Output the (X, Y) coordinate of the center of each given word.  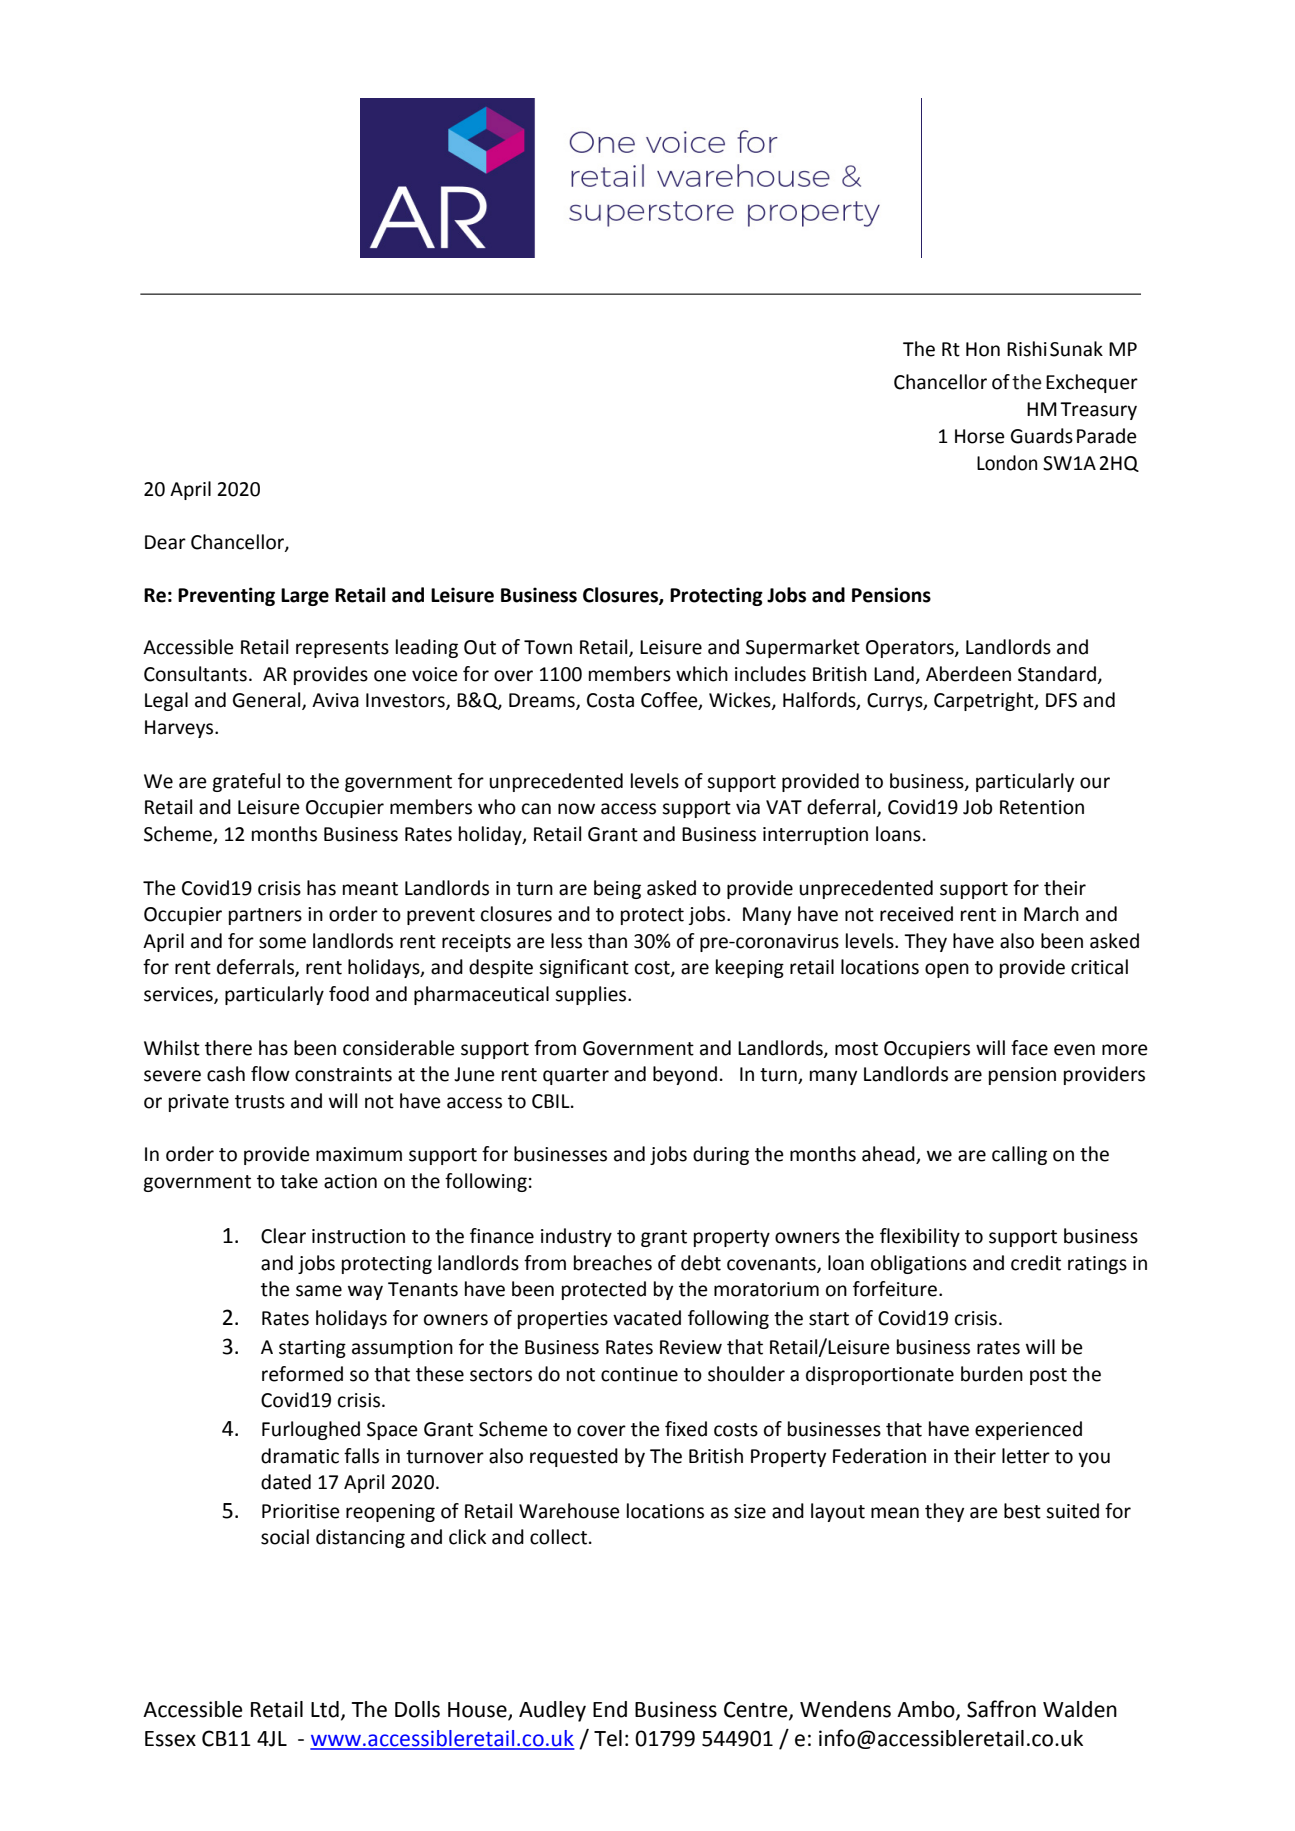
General (268, 701)
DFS (1061, 700)
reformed (302, 1374)
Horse (980, 436)
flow (270, 1074)
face (1029, 1048)
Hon (983, 349)
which (702, 674)
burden (992, 1374)
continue (639, 1374)
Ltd (325, 1709)
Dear (165, 542)
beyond (685, 1075)
